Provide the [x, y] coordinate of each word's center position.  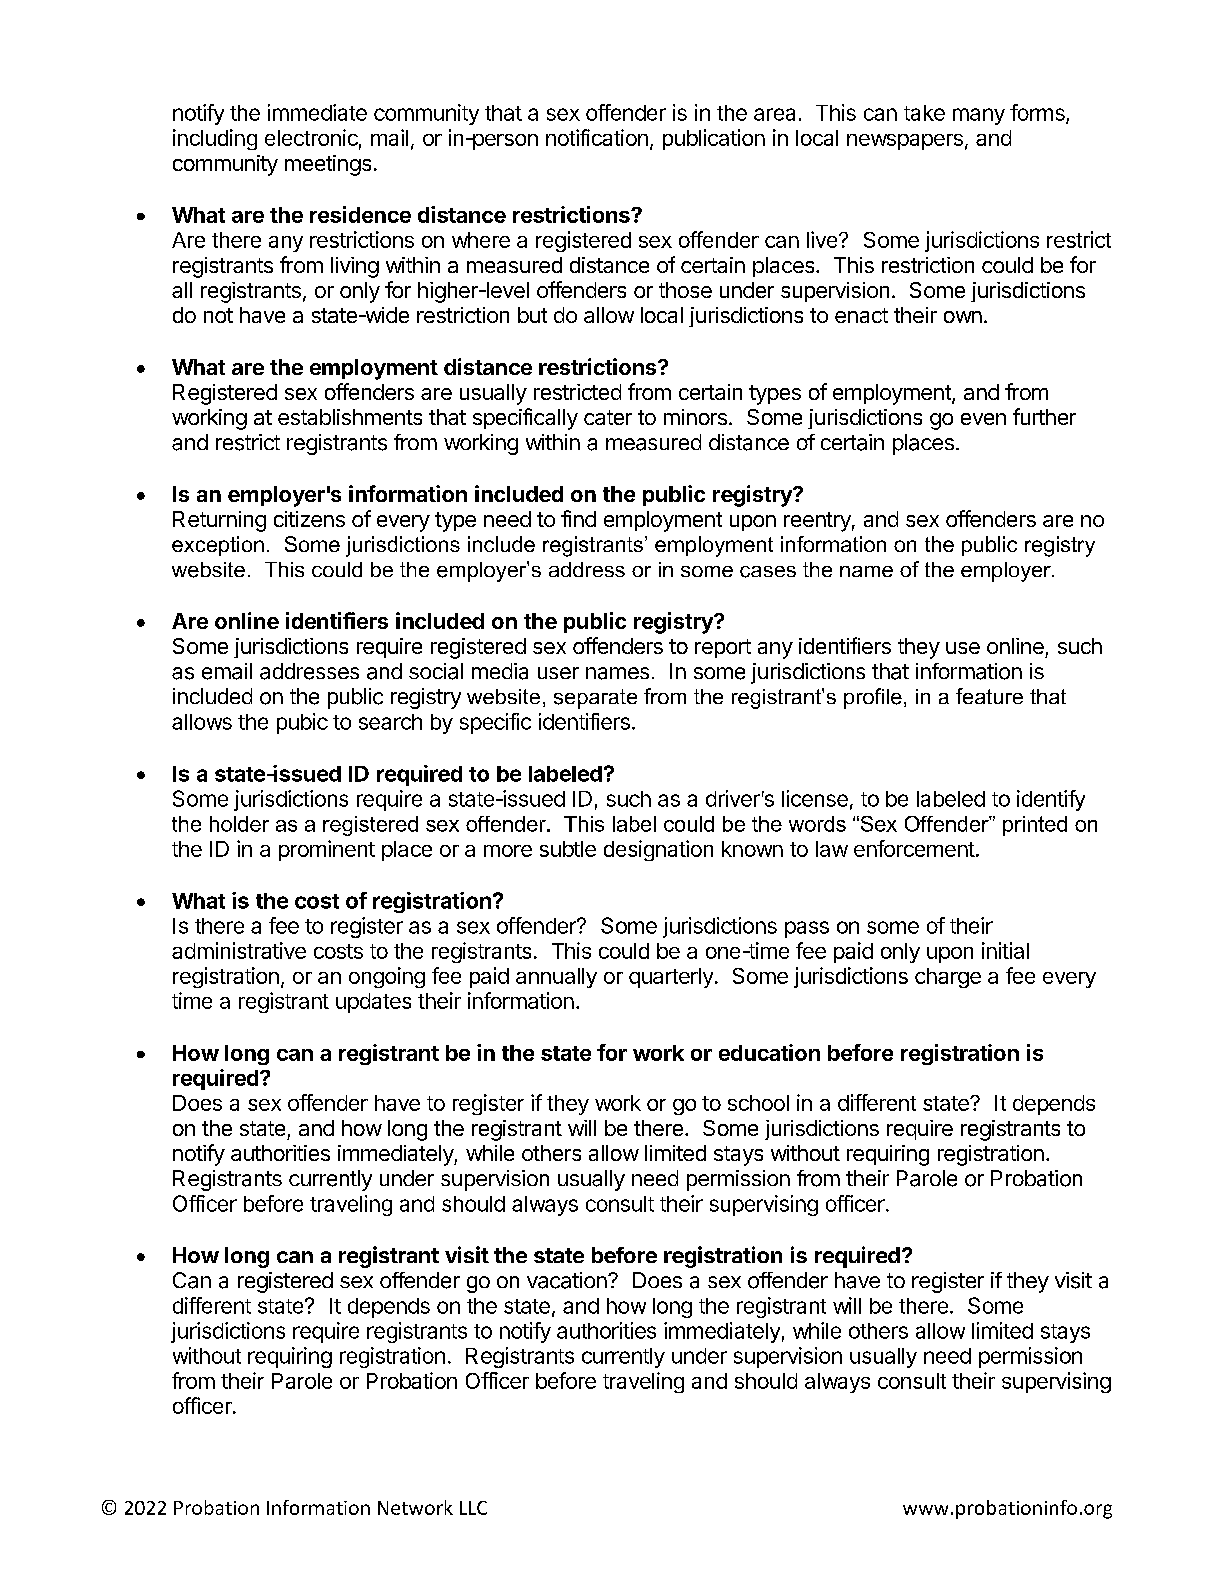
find [578, 518]
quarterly [671, 978]
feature [989, 696]
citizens [309, 519]
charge [948, 978]
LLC [473, 1508]
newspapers [905, 142]
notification [597, 137]
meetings [328, 165]
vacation [567, 1280]
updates [373, 1003]
